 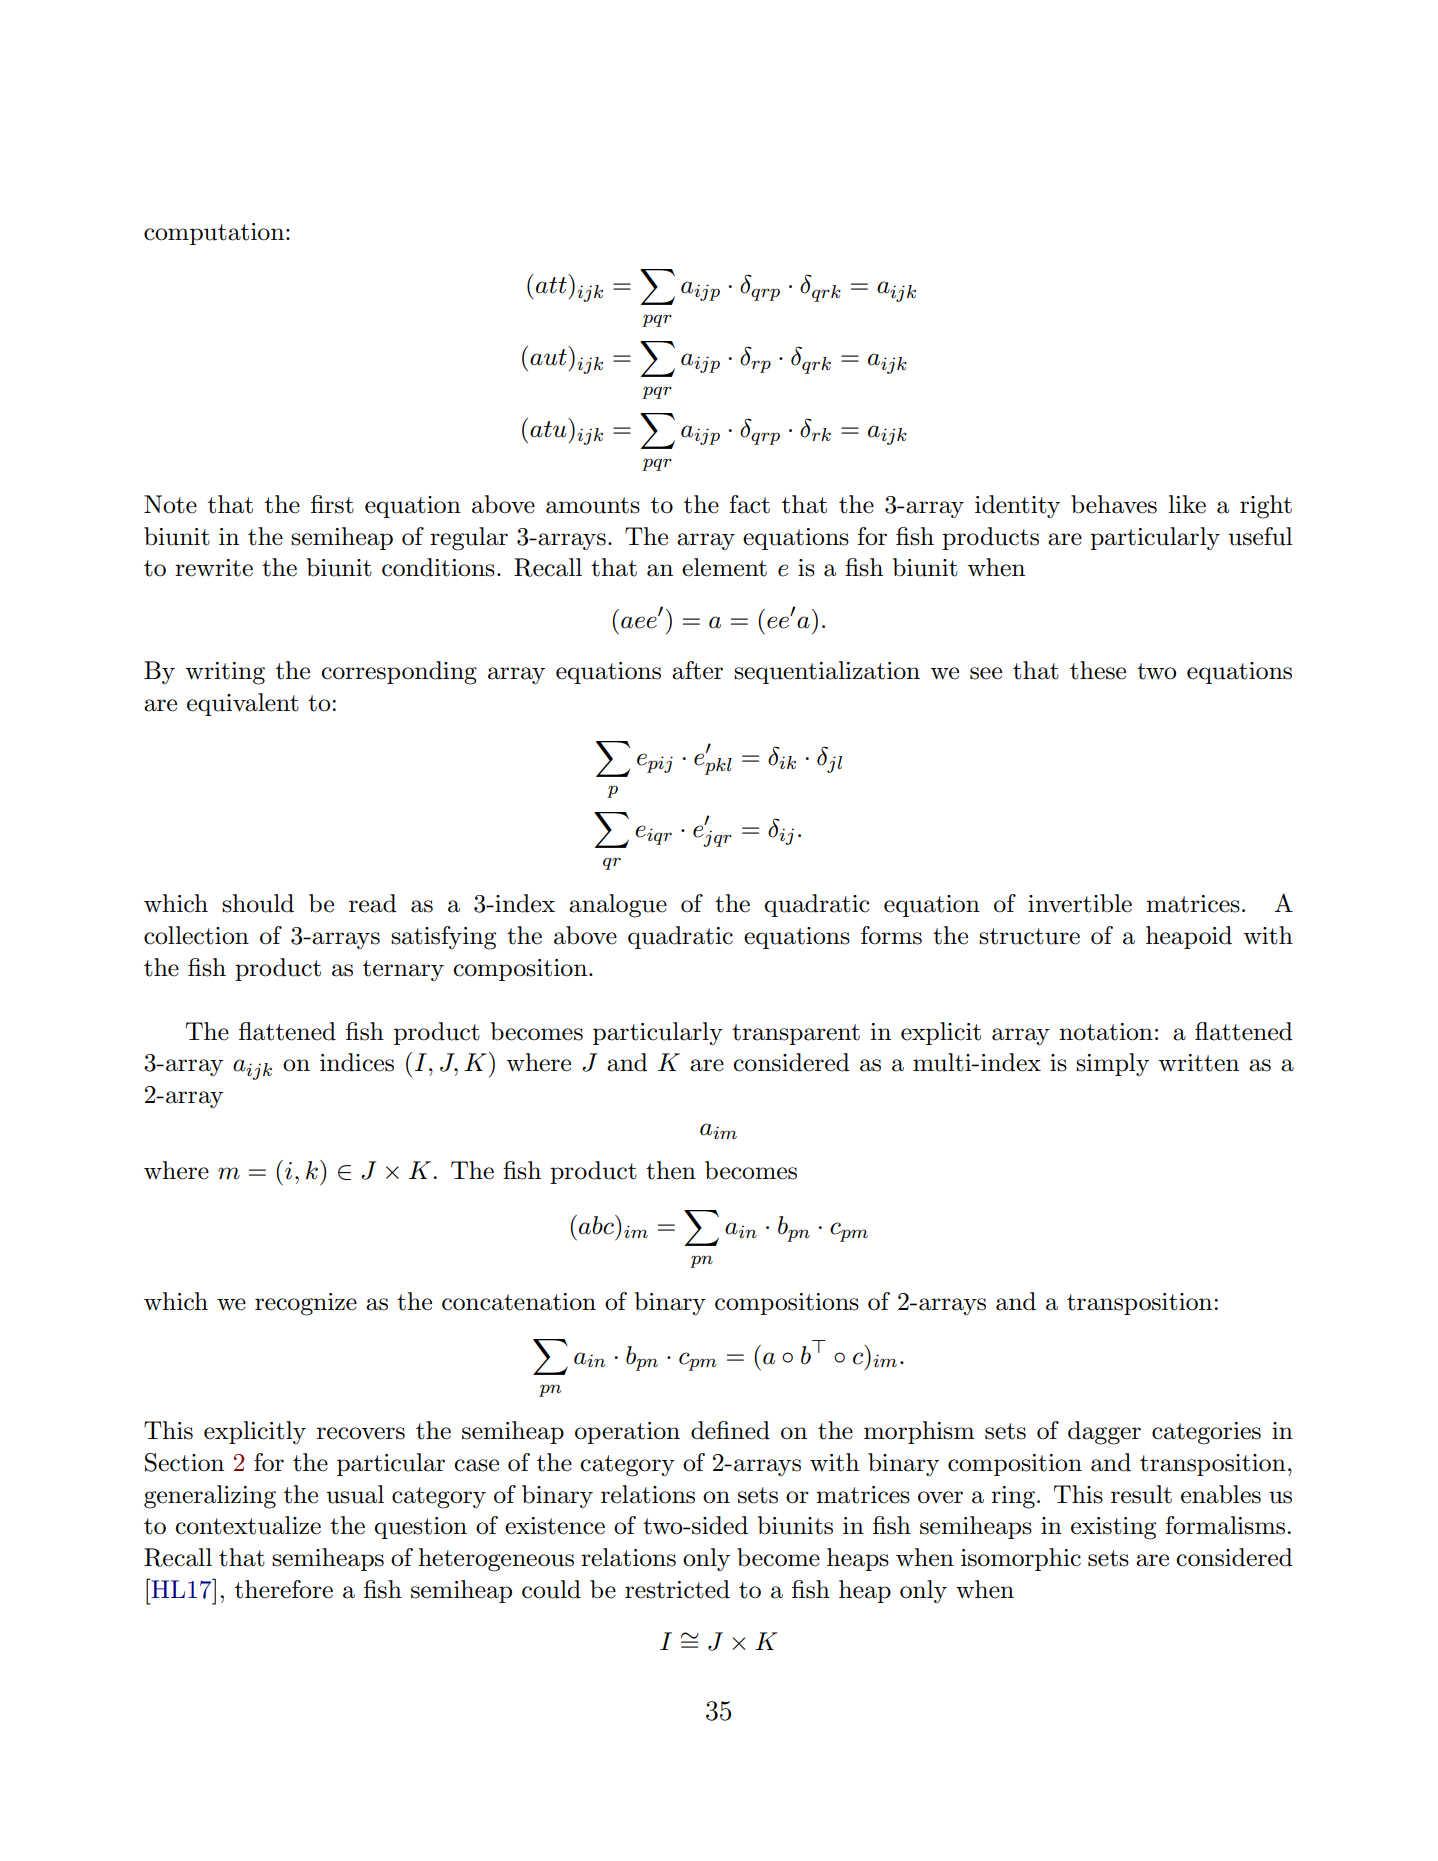 I want to click on fact, so click(x=750, y=504).
